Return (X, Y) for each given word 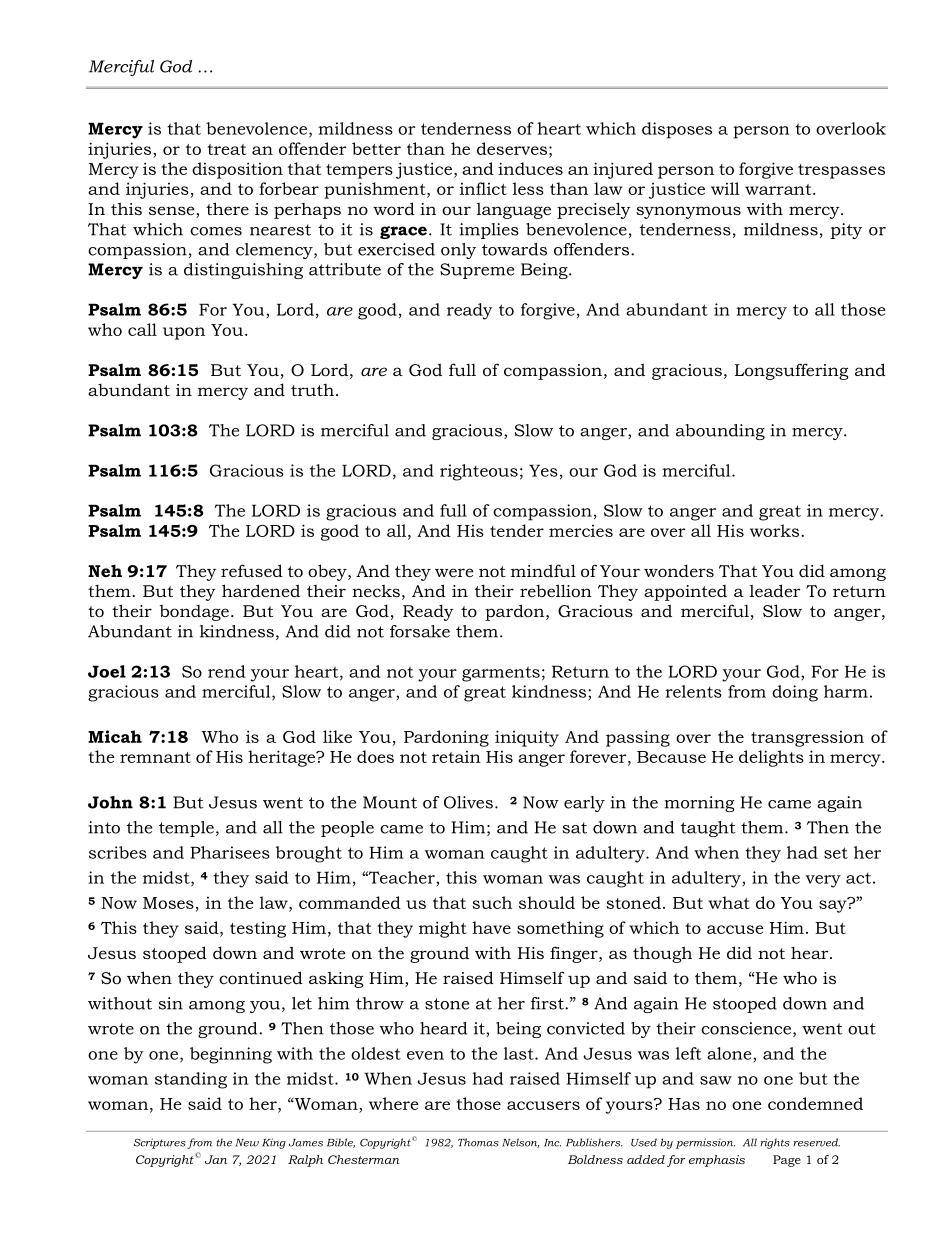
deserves (512, 148)
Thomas (478, 1142)
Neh (105, 570)
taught (708, 829)
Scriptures (160, 1143)
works (774, 530)
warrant (779, 189)
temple (186, 829)
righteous (479, 472)
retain (456, 757)
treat (226, 149)
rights (775, 1143)
